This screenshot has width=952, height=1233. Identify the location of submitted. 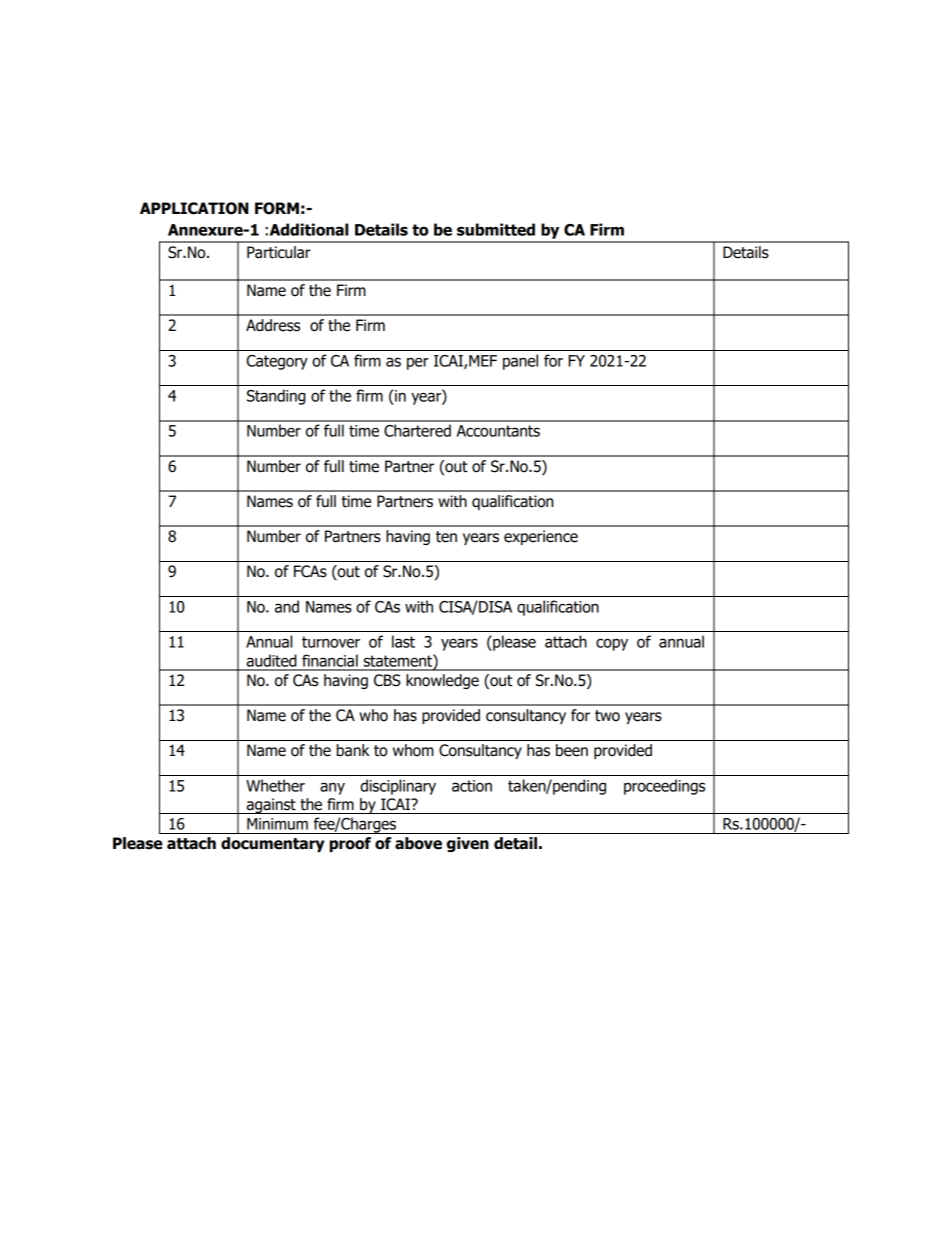
(496, 229).
